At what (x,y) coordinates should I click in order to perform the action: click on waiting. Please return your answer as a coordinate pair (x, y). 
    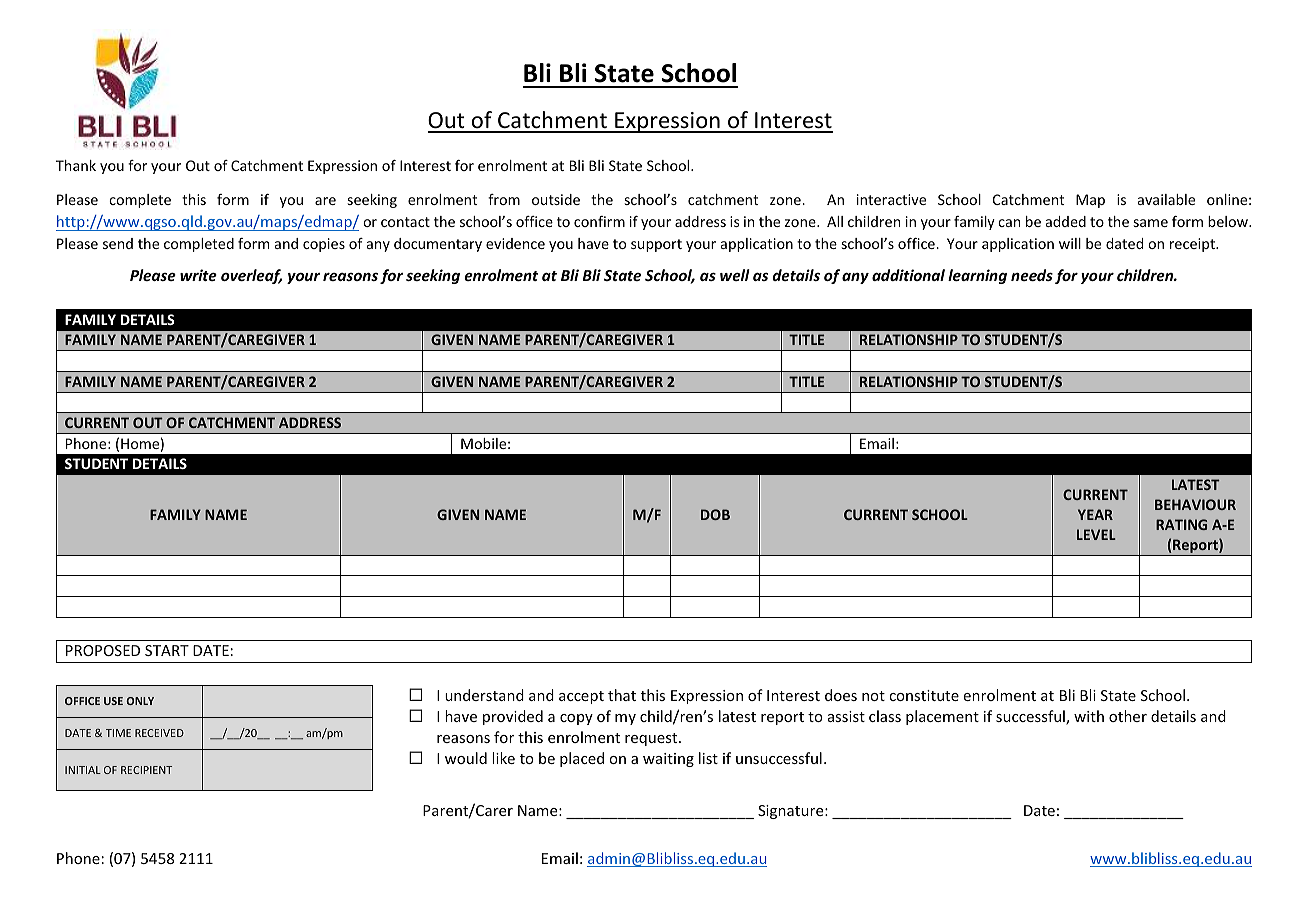
    Looking at the image, I should click on (668, 760).
